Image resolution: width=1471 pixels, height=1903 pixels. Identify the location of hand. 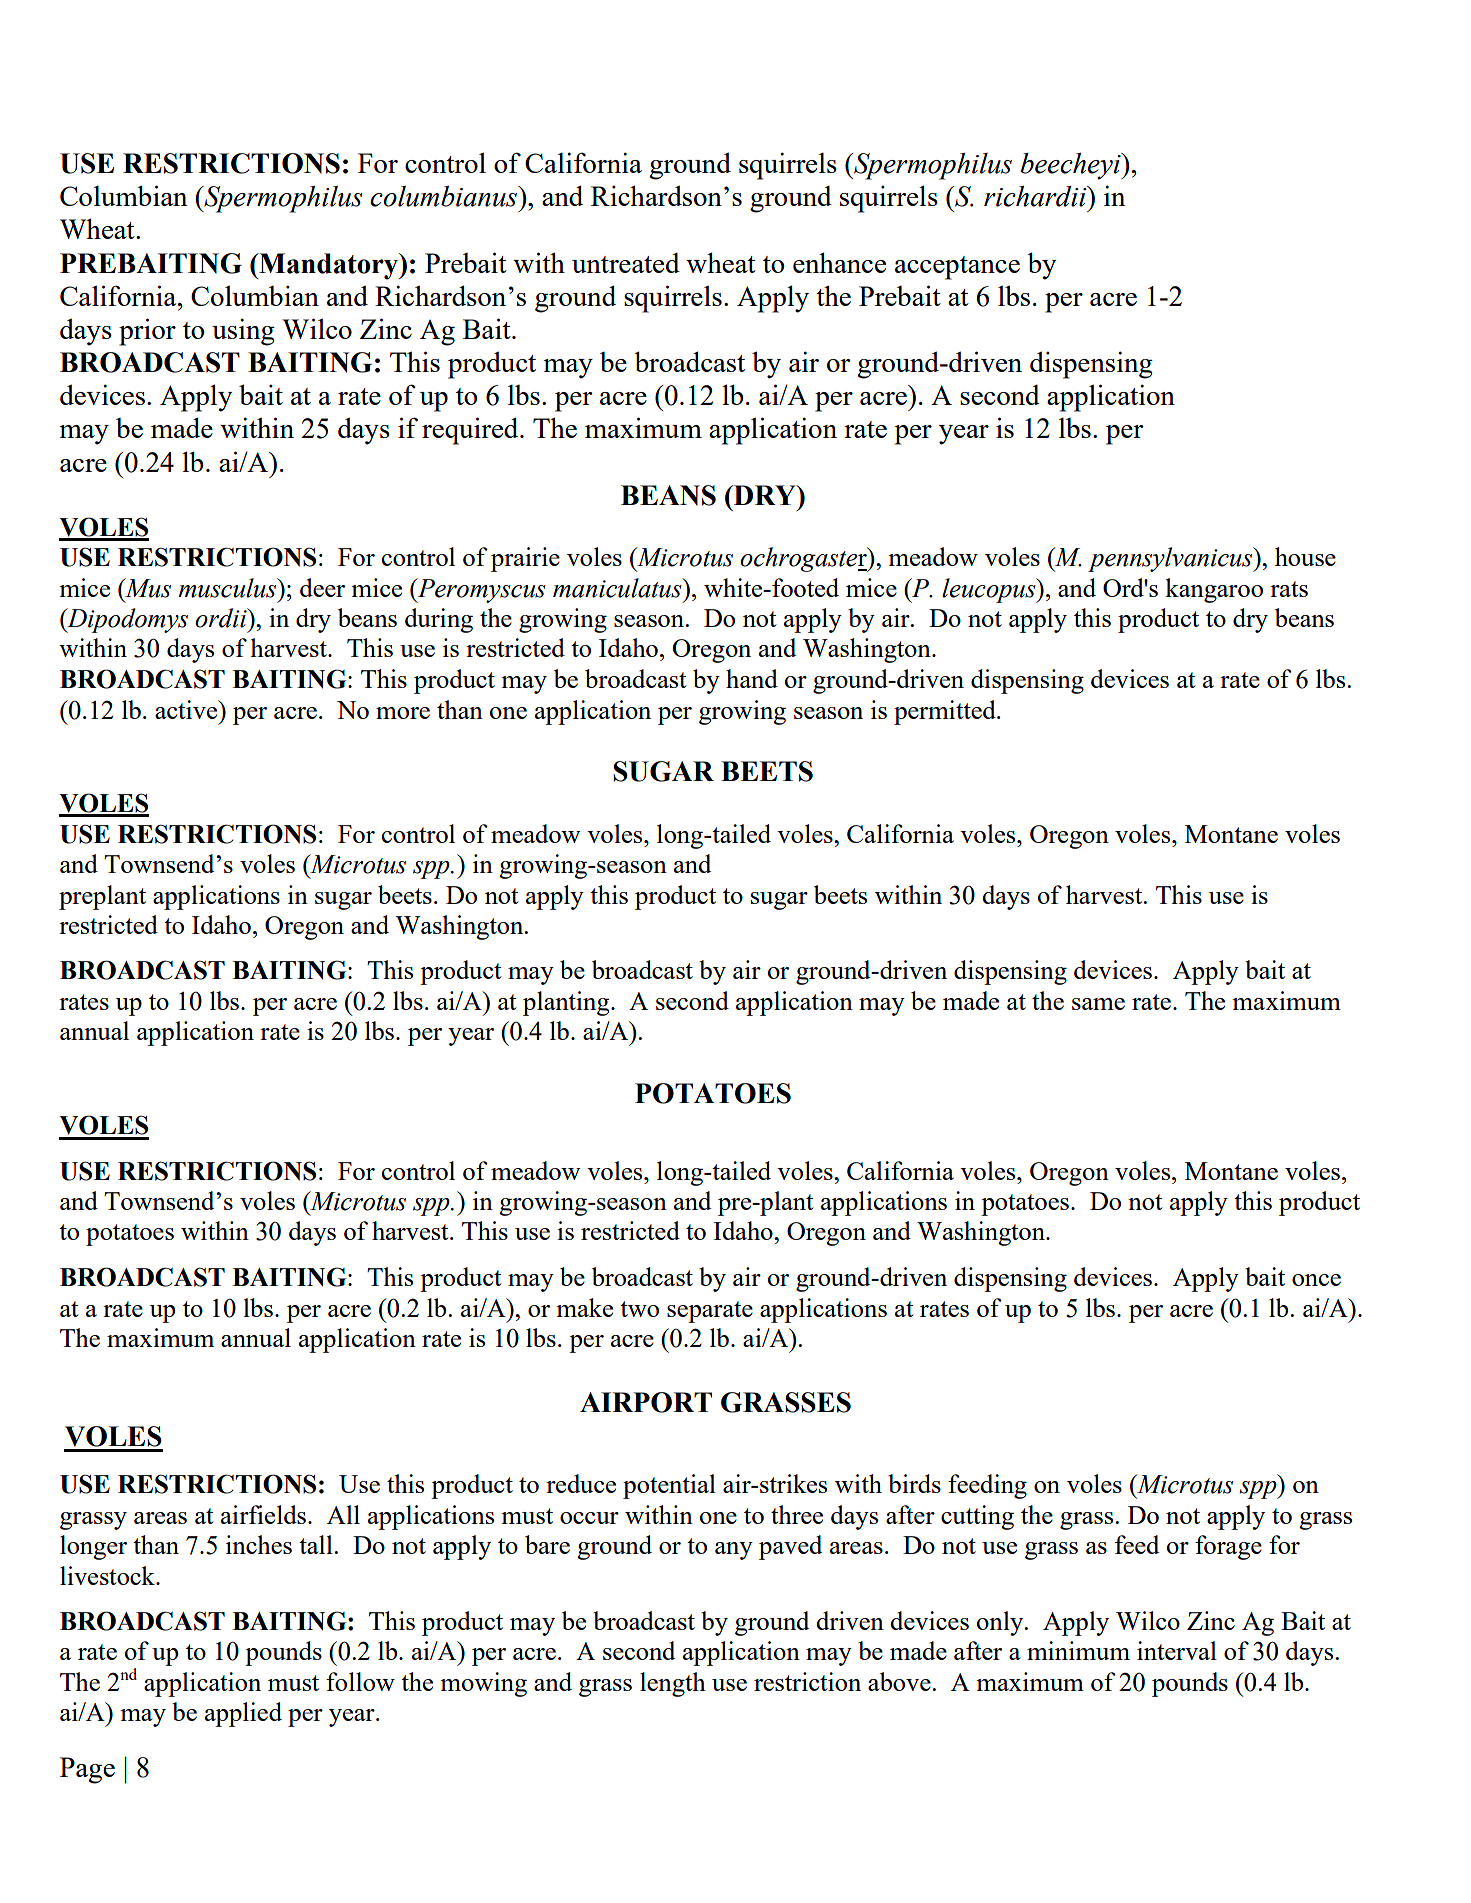
(752, 678).
